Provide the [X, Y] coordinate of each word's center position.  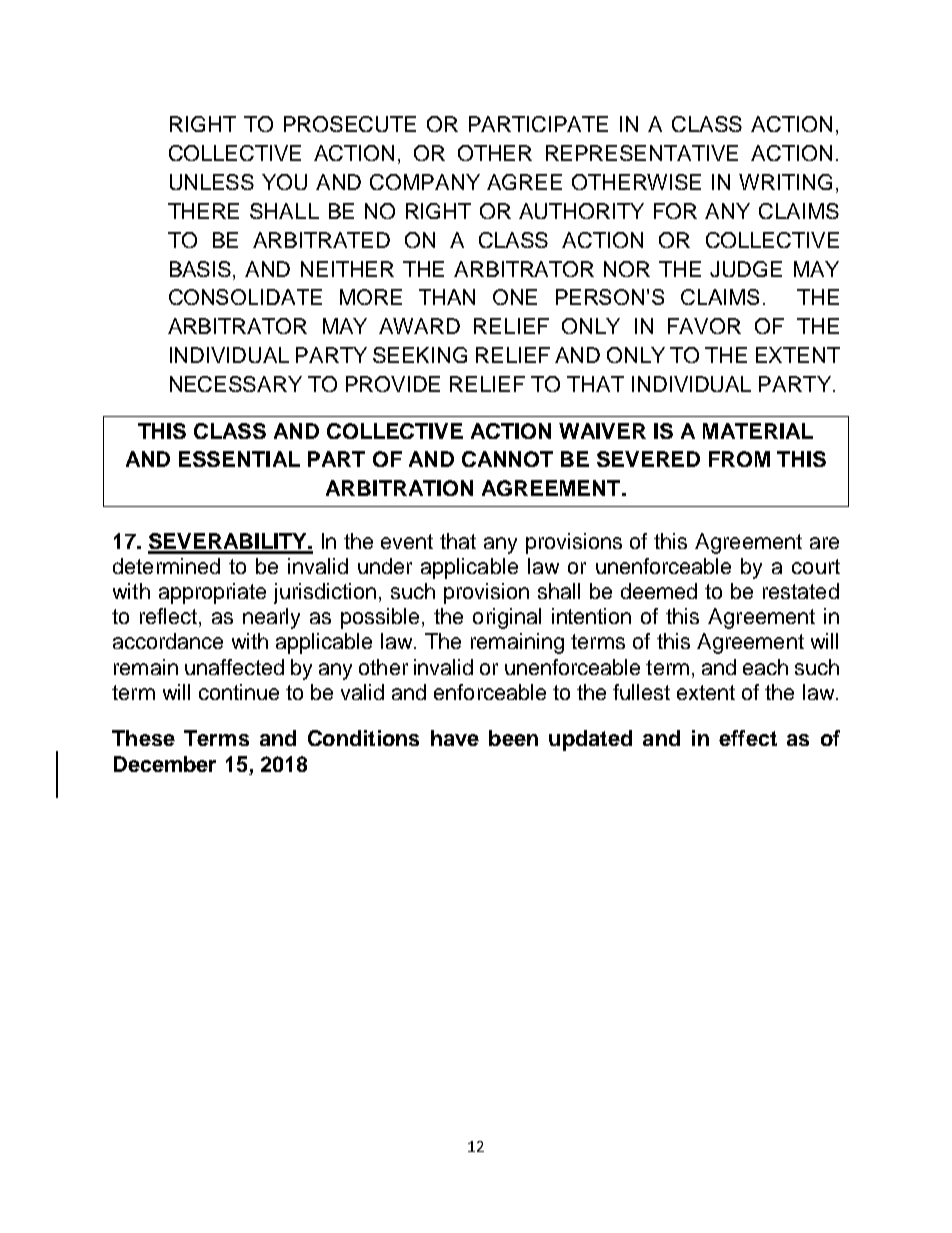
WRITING [785, 182]
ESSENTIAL [239, 459]
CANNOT [507, 459]
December [165, 764]
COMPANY [425, 182]
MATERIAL [758, 431]
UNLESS [212, 182]
